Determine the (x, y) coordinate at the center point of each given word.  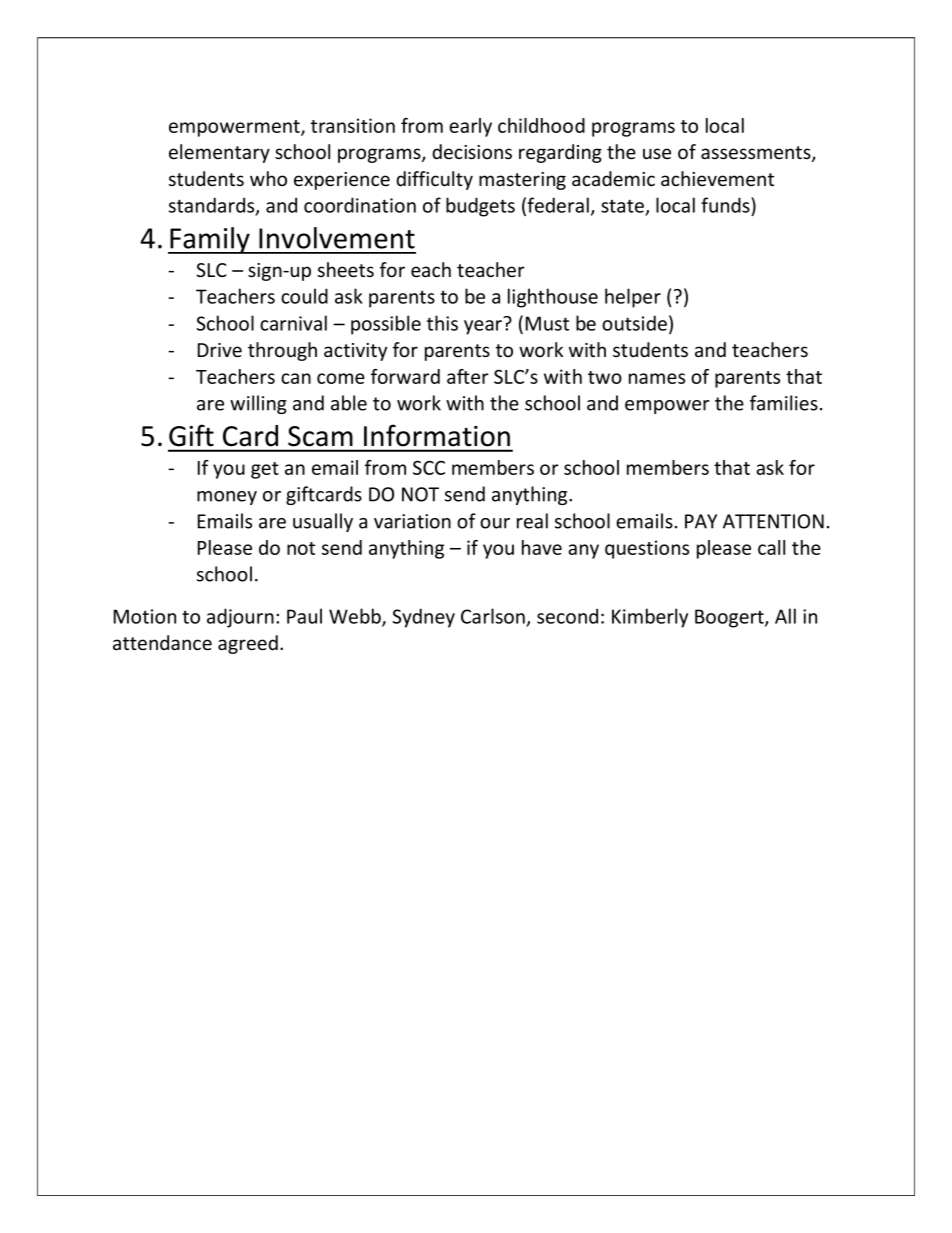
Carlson (493, 616)
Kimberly (650, 618)
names (657, 378)
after (468, 376)
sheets (346, 270)
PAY (701, 521)
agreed (248, 644)
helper (633, 298)
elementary (219, 153)
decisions (472, 152)
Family (210, 240)
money (227, 498)
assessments (757, 154)
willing (258, 404)
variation (412, 521)
